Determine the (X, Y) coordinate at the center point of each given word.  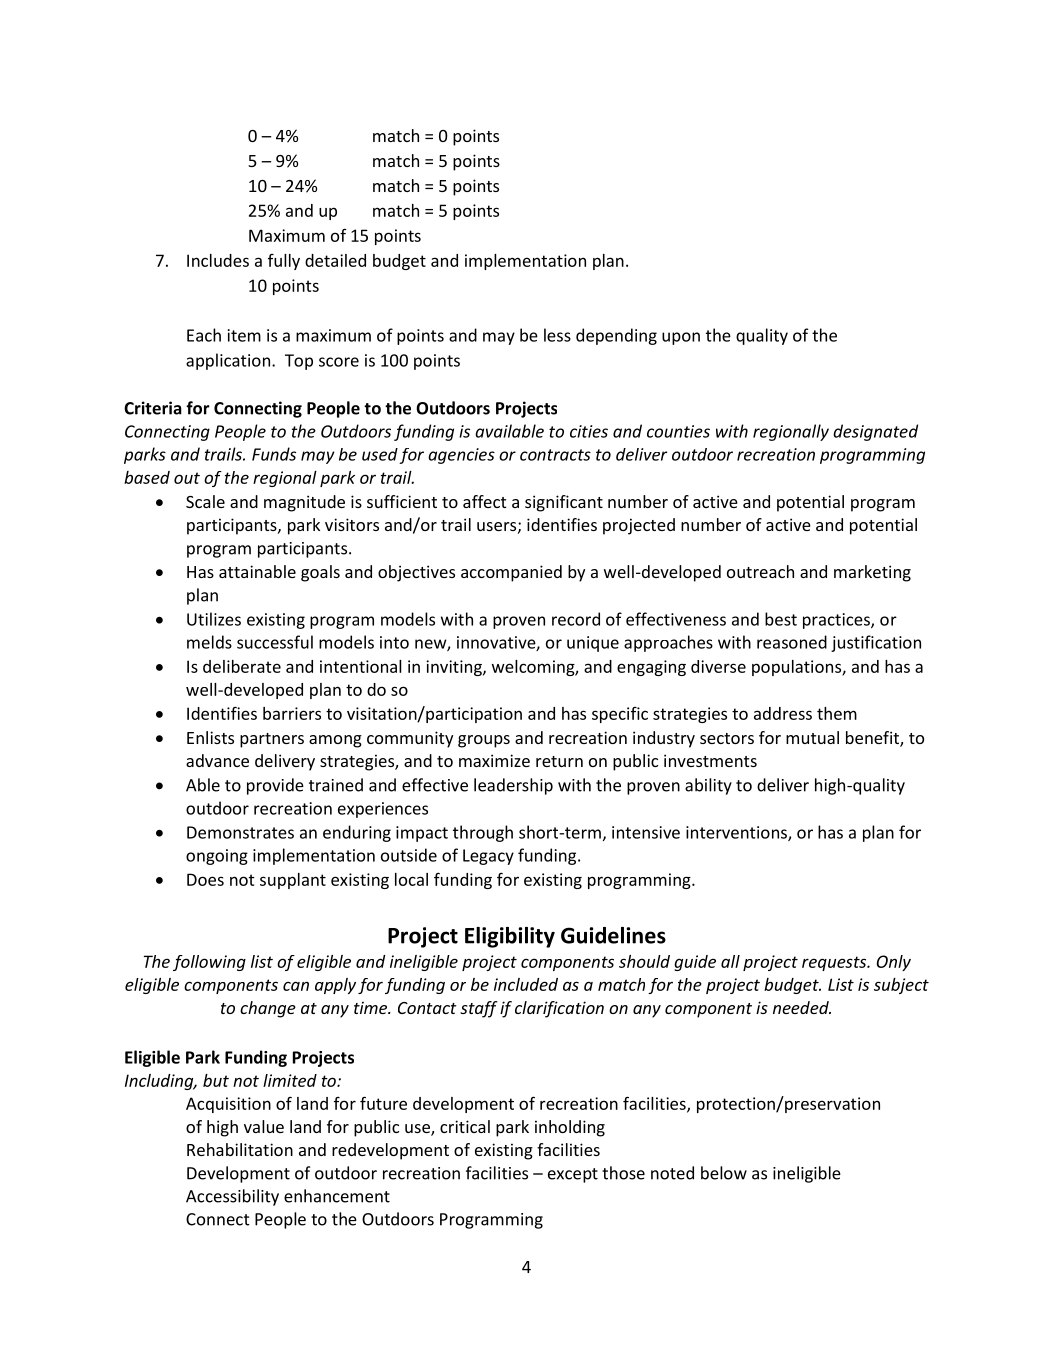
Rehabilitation (240, 1149)
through (483, 833)
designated (875, 432)
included (526, 984)
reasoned (792, 642)
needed (802, 1007)
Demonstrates (240, 832)
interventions (737, 833)
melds (209, 642)
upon (681, 338)
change (268, 1009)
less (557, 335)
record (576, 619)
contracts (555, 455)
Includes (218, 260)
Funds (274, 454)
